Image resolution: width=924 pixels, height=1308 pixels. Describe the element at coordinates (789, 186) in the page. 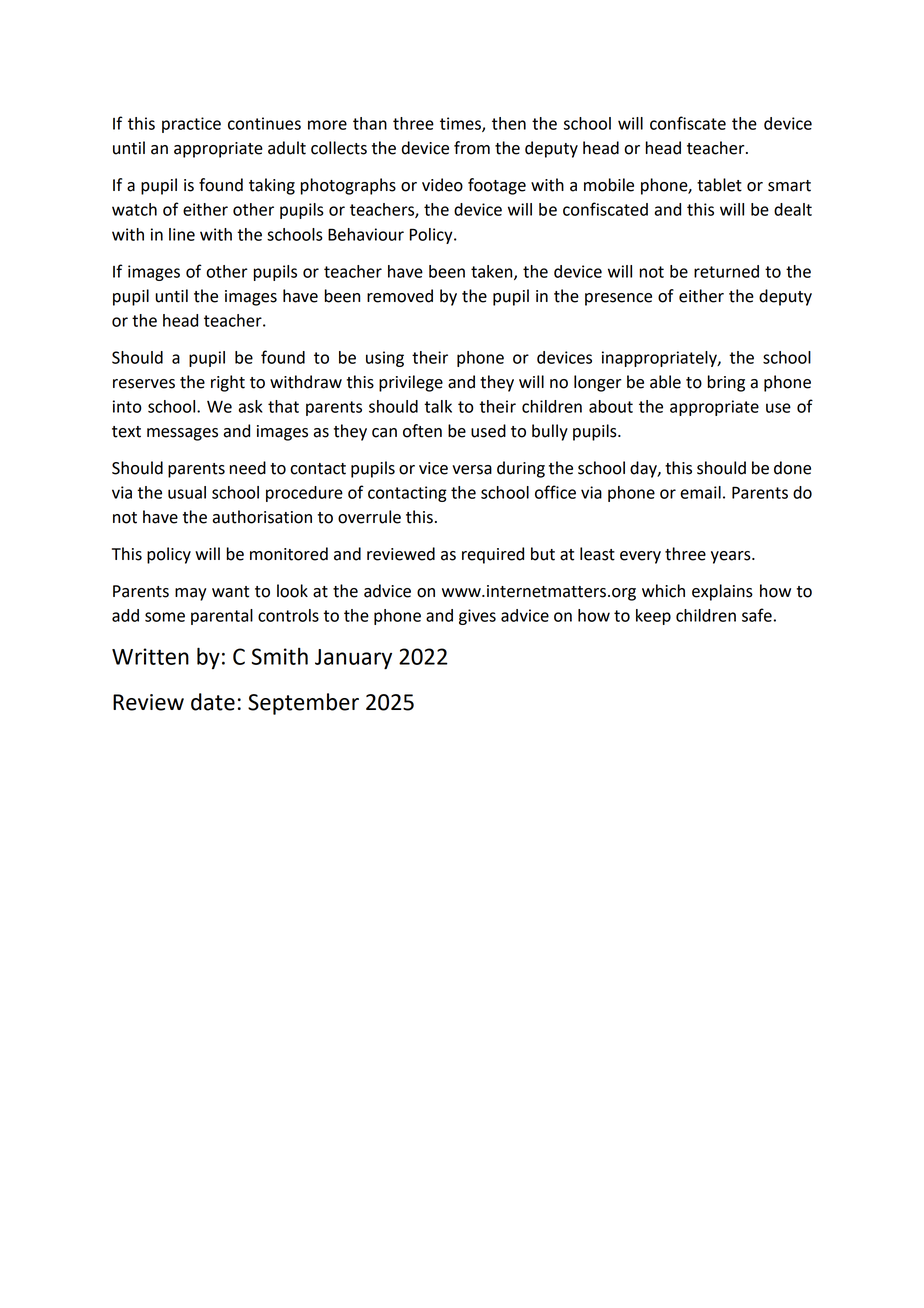

I see `smart` at that location.
